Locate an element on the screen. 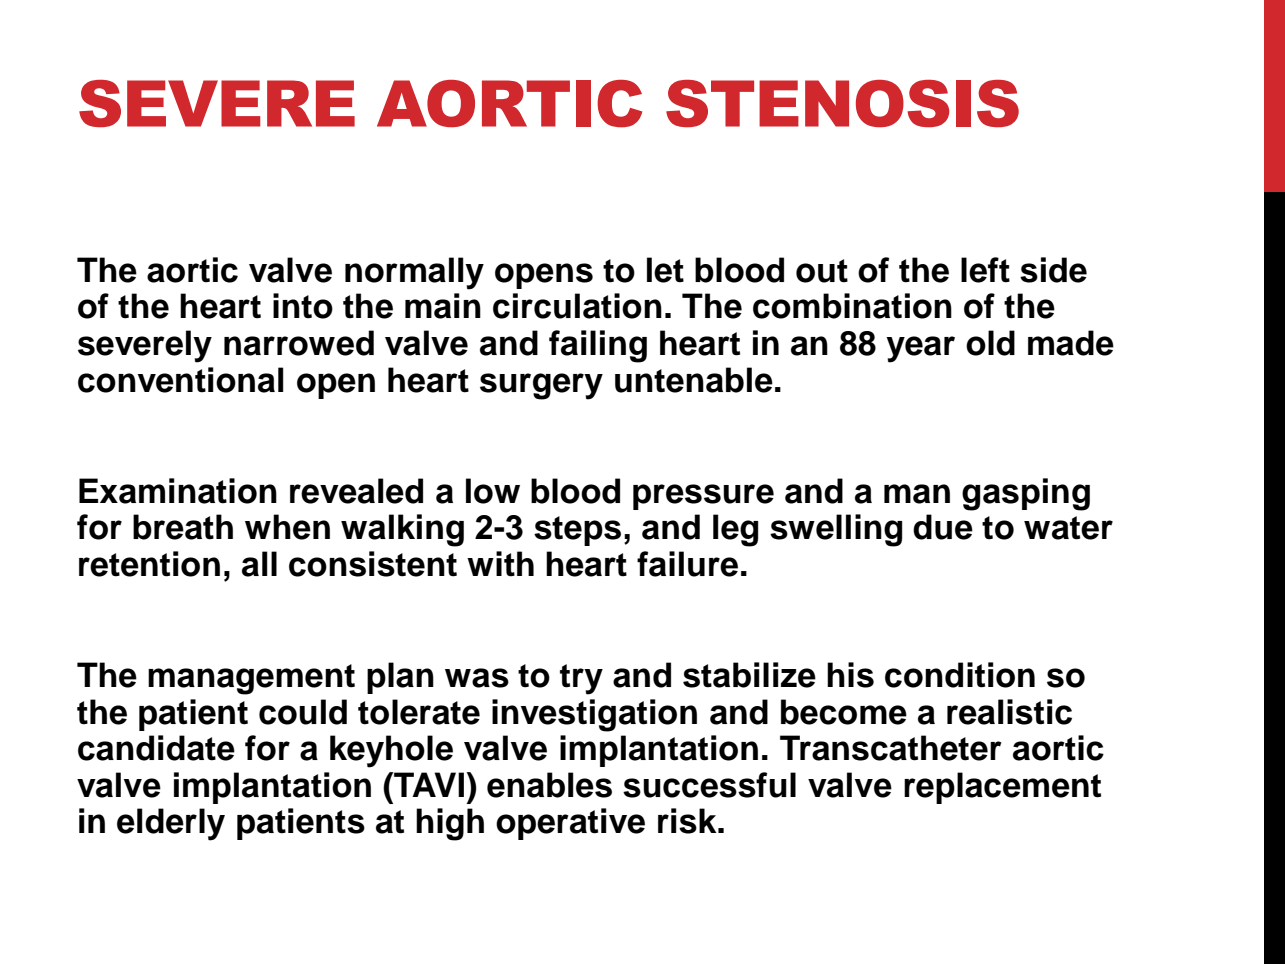 Image resolution: width=1285 pixels, height=964 pixels. STENOSIS is located at coordinates (842, 103).
